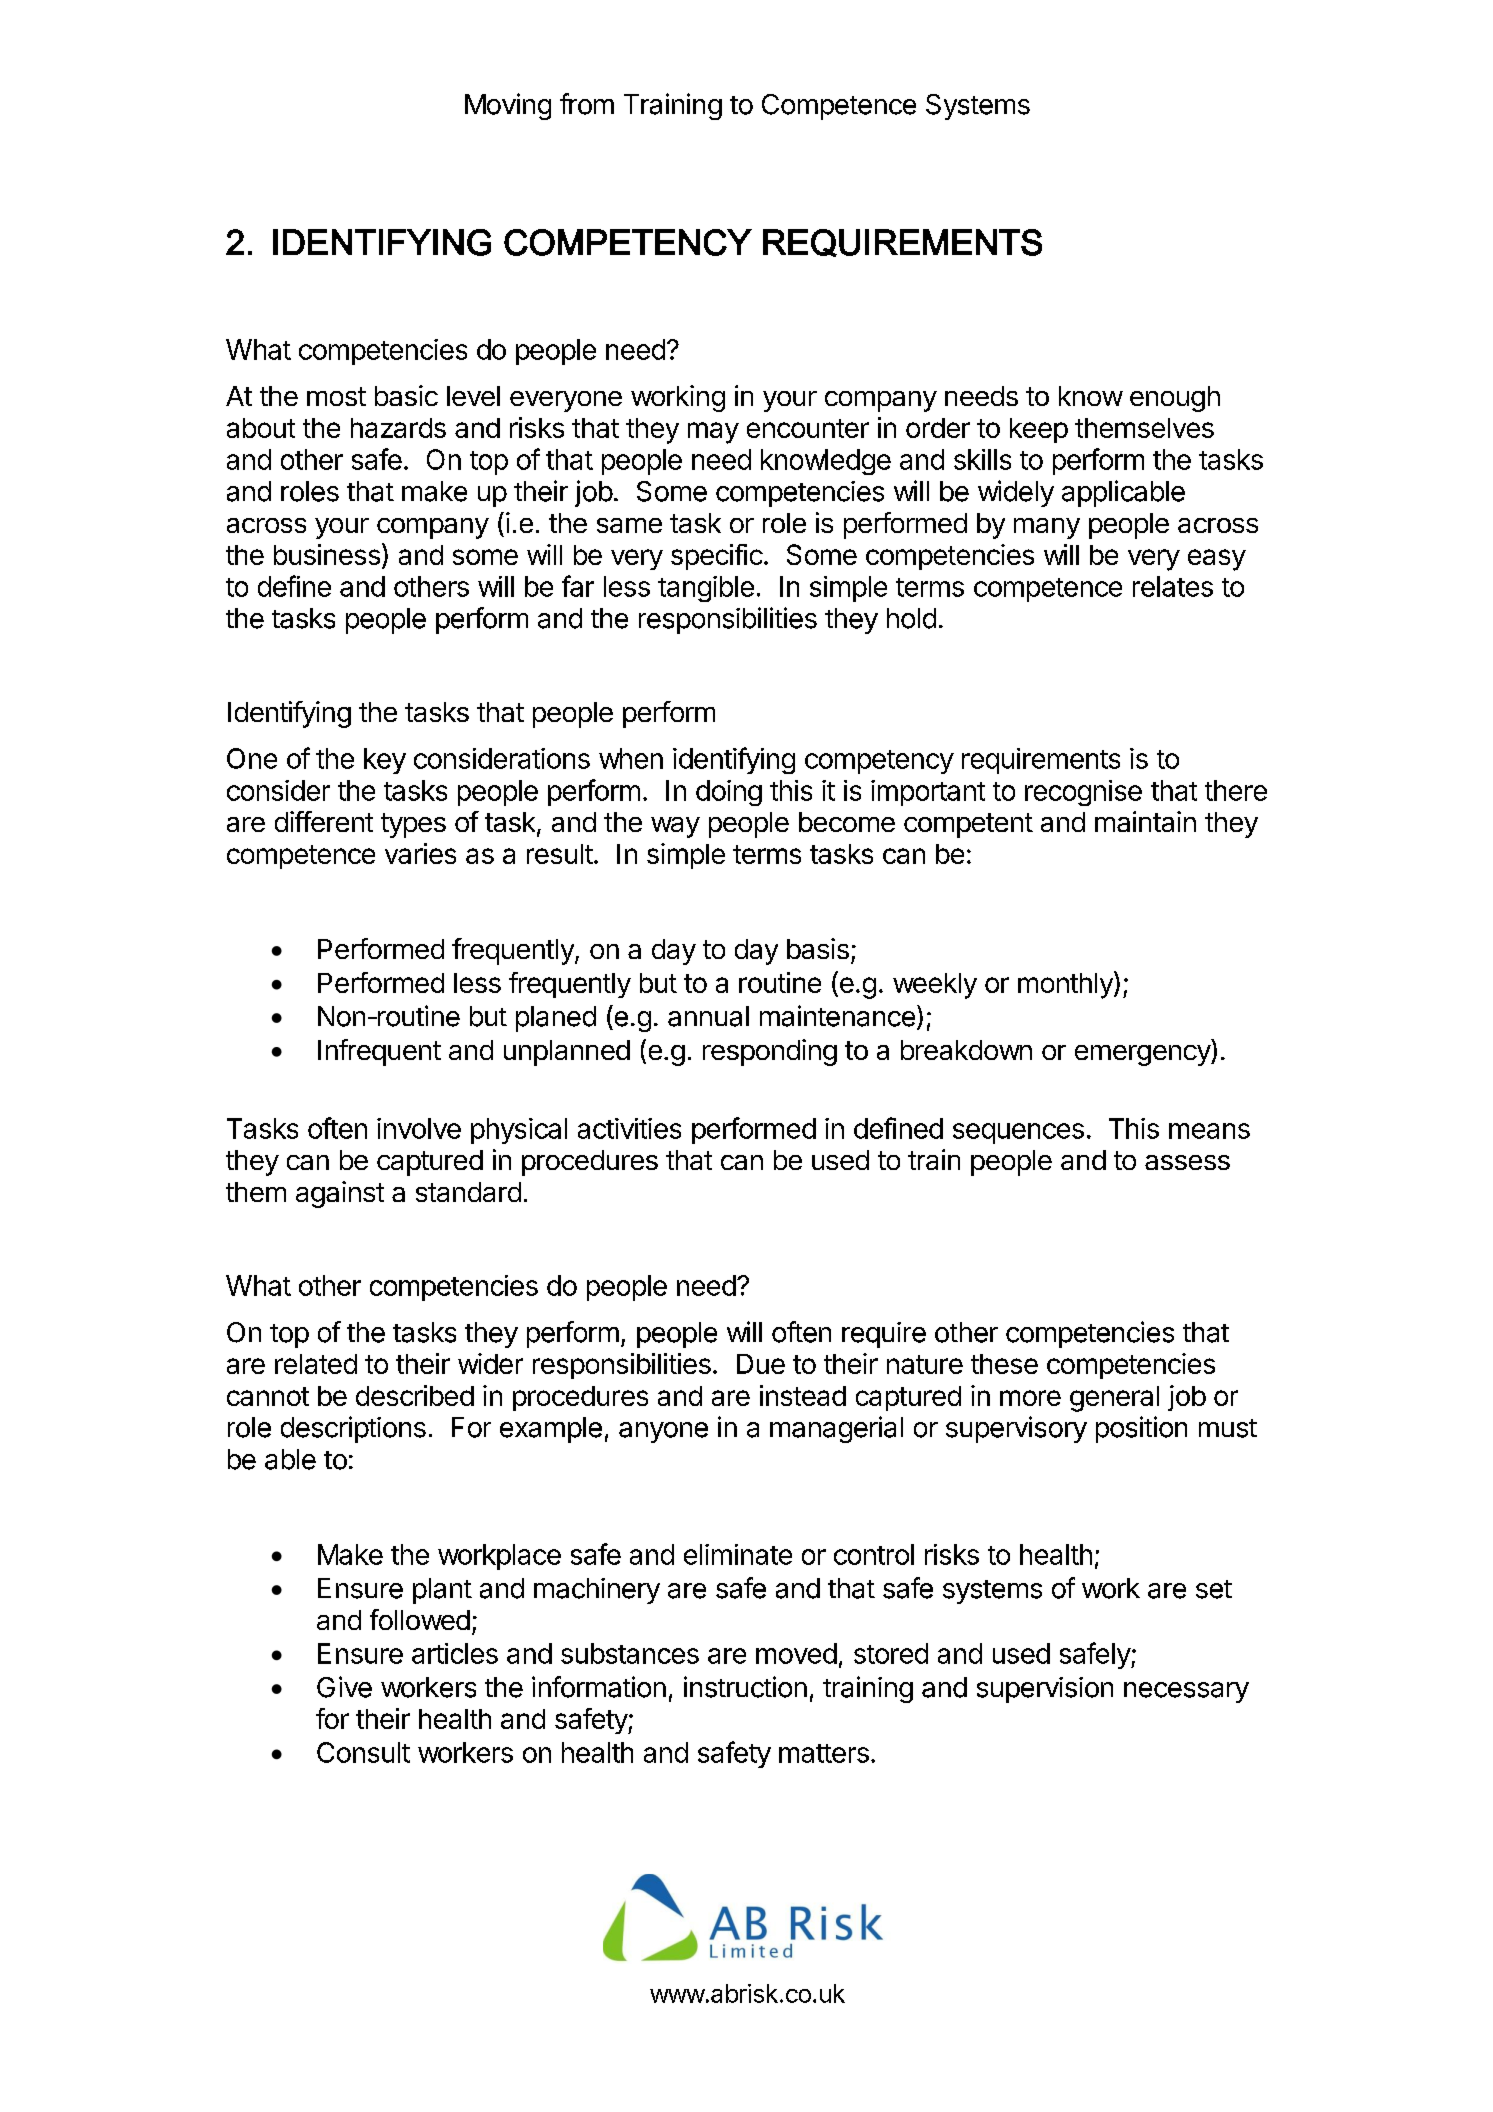 The image size is (1493, 2112). What do you see at coordinates (1187, 1162) in the document?
I see `assess` at bounding box center [1187, 1162].
